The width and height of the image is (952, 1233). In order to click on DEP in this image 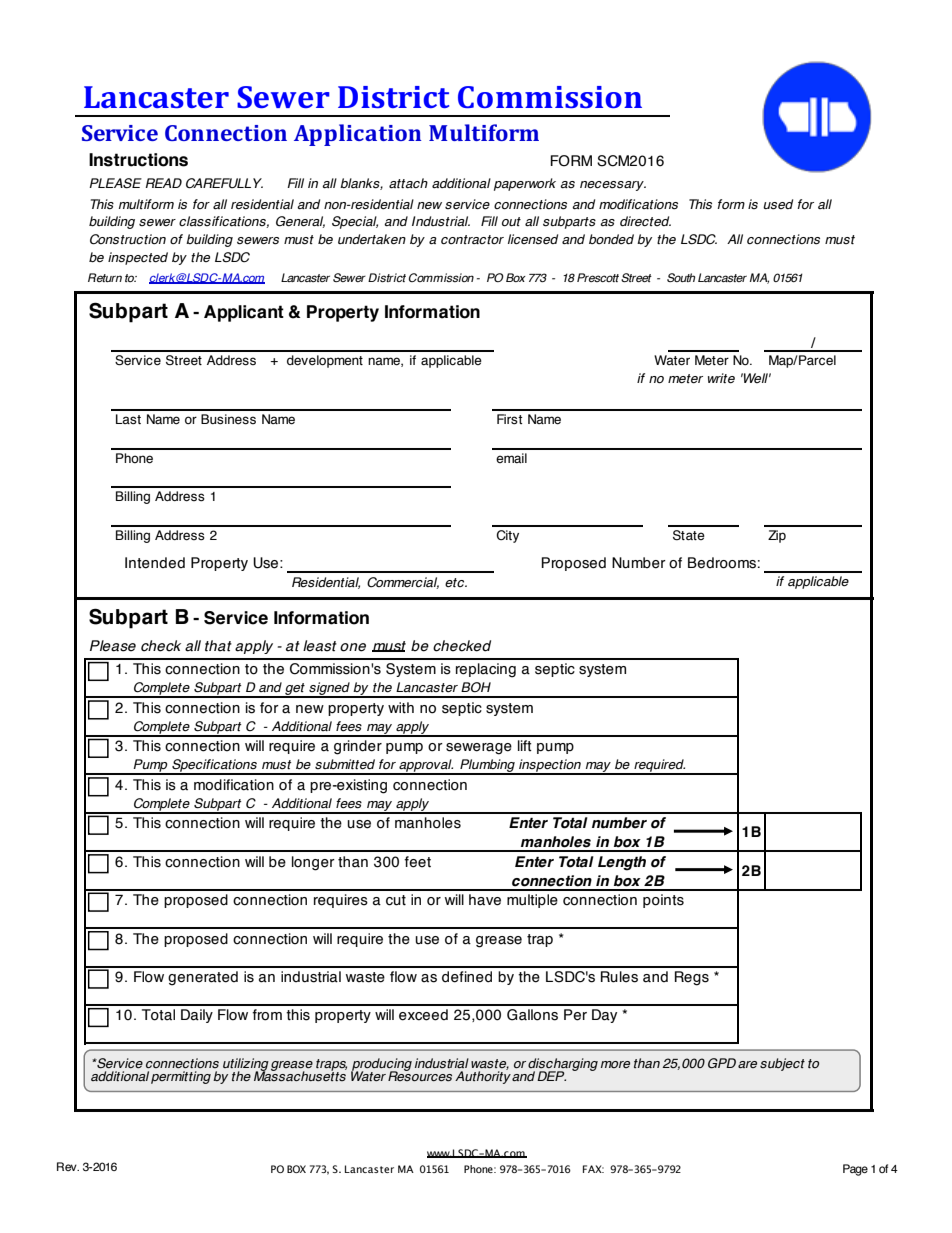, I will do `click(551, 1076)`.
